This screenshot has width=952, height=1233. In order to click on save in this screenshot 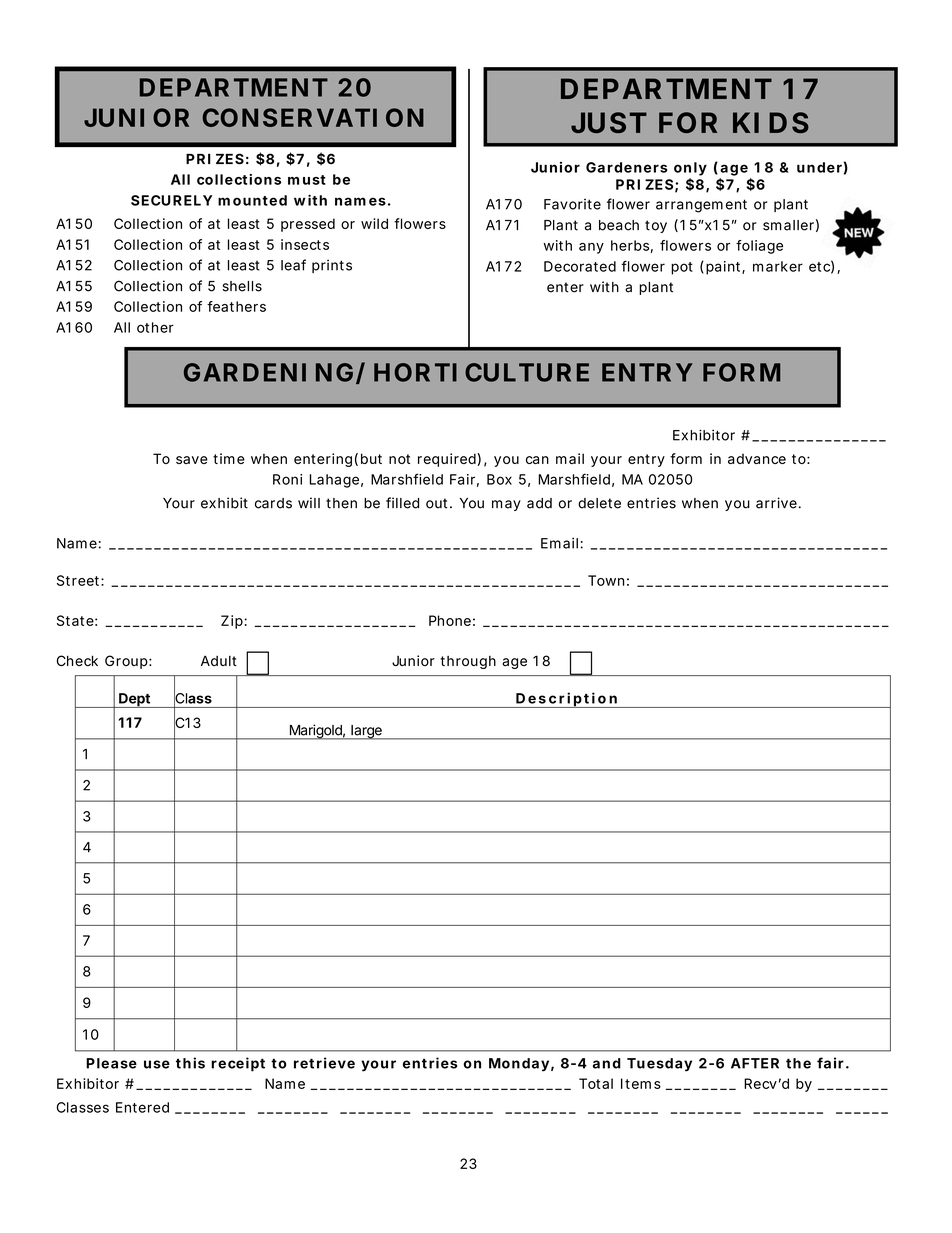, I will do `click(192, 460)`.
